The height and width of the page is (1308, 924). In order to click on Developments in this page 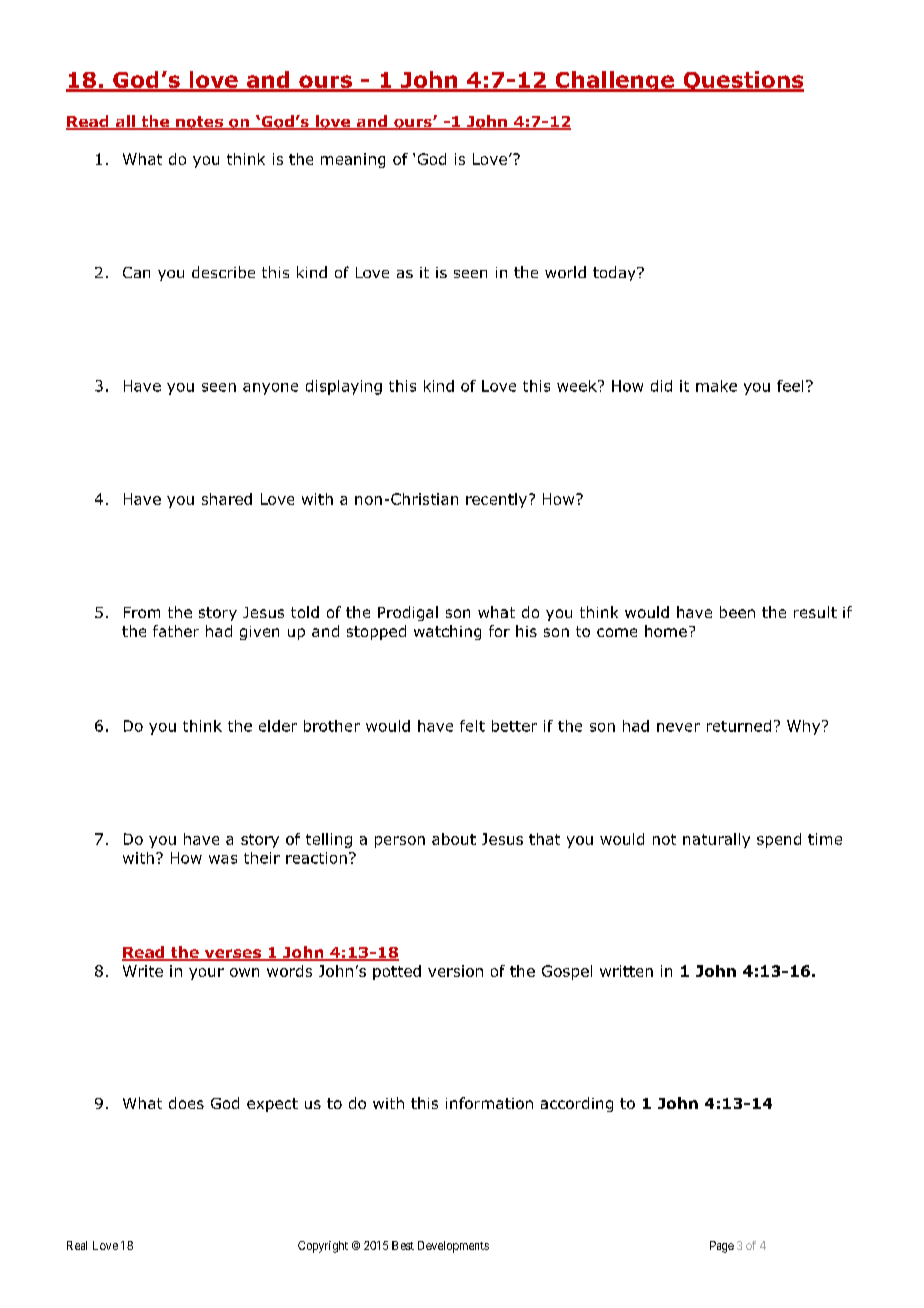, I will do `click(453, 1247)`.
